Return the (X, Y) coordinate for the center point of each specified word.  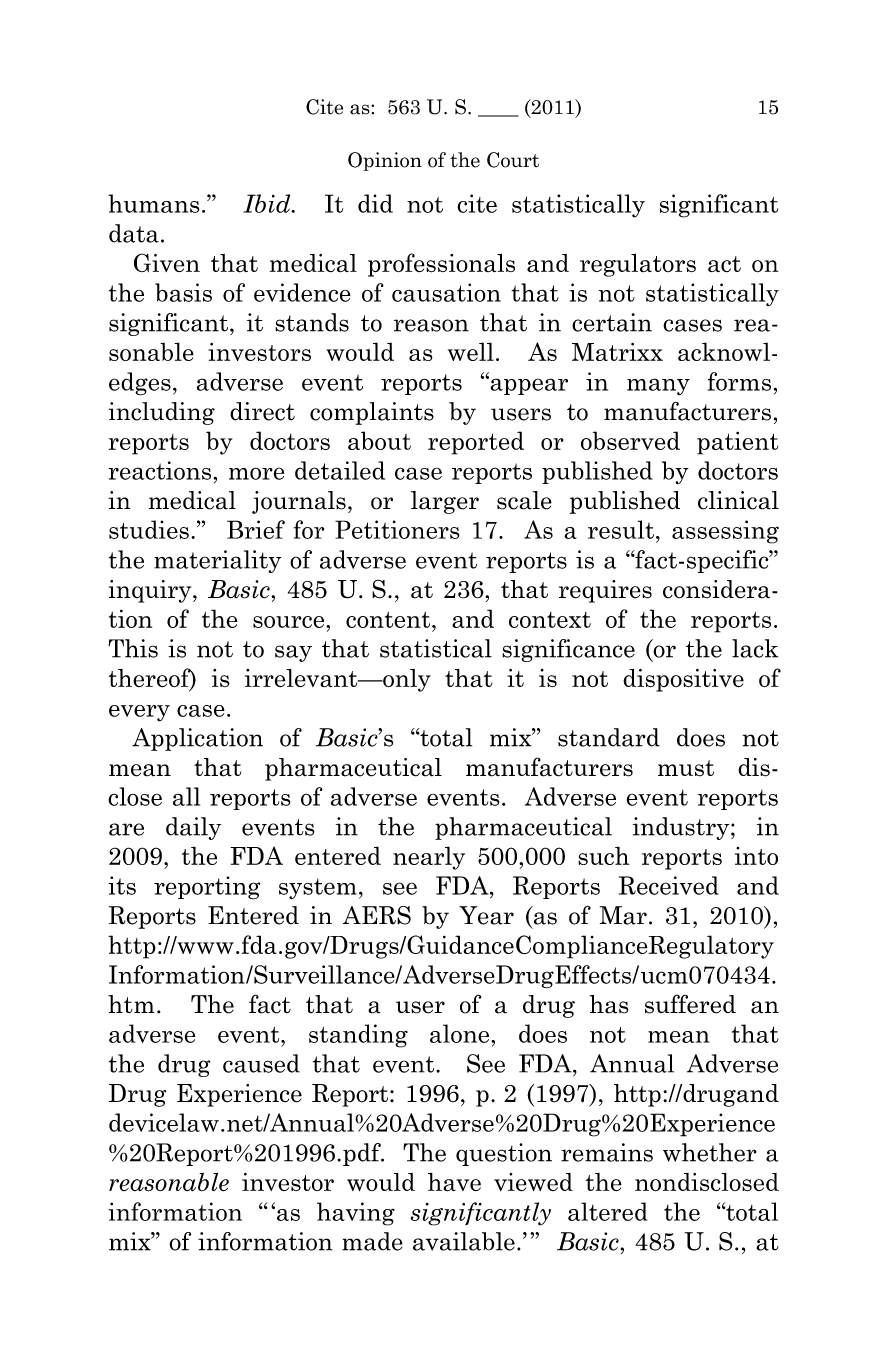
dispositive (683, 680)
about (379, 440)
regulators (638, 265)
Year (486, 915)
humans (153, 203)
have (454, 1182)
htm (131, 1004)
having (356, 1214)
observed (630, 440)
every (139, 713)
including (162, 413)
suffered (690, 1004)
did (375, 203)
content (389, 620)
